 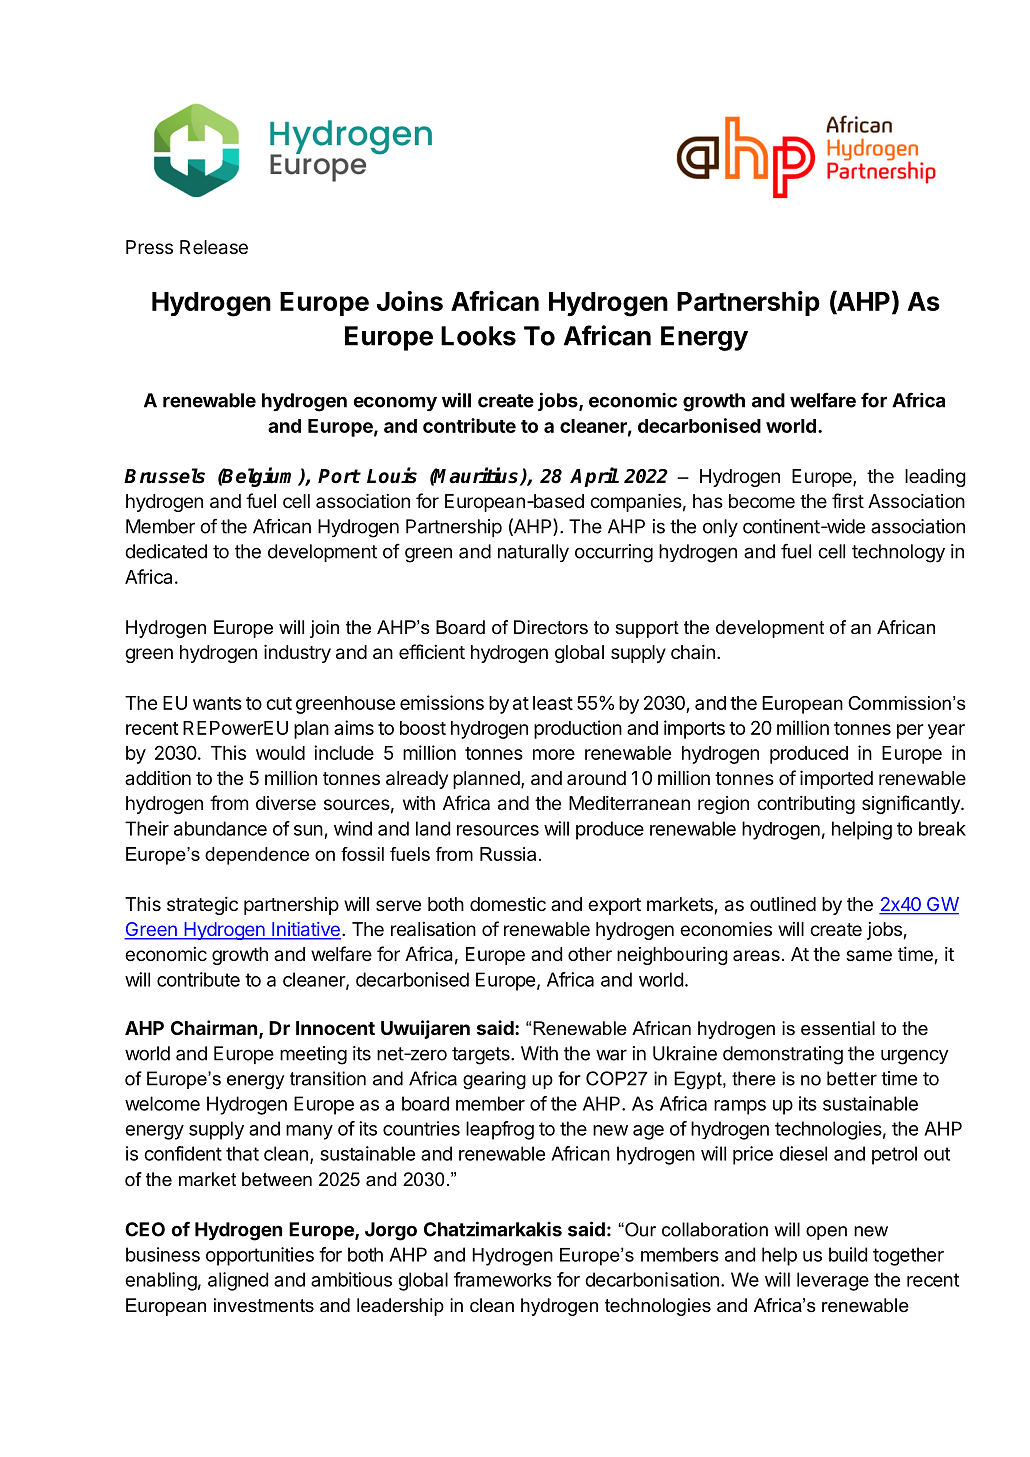 I want to click on Directors, so click(x=551, y=627).
